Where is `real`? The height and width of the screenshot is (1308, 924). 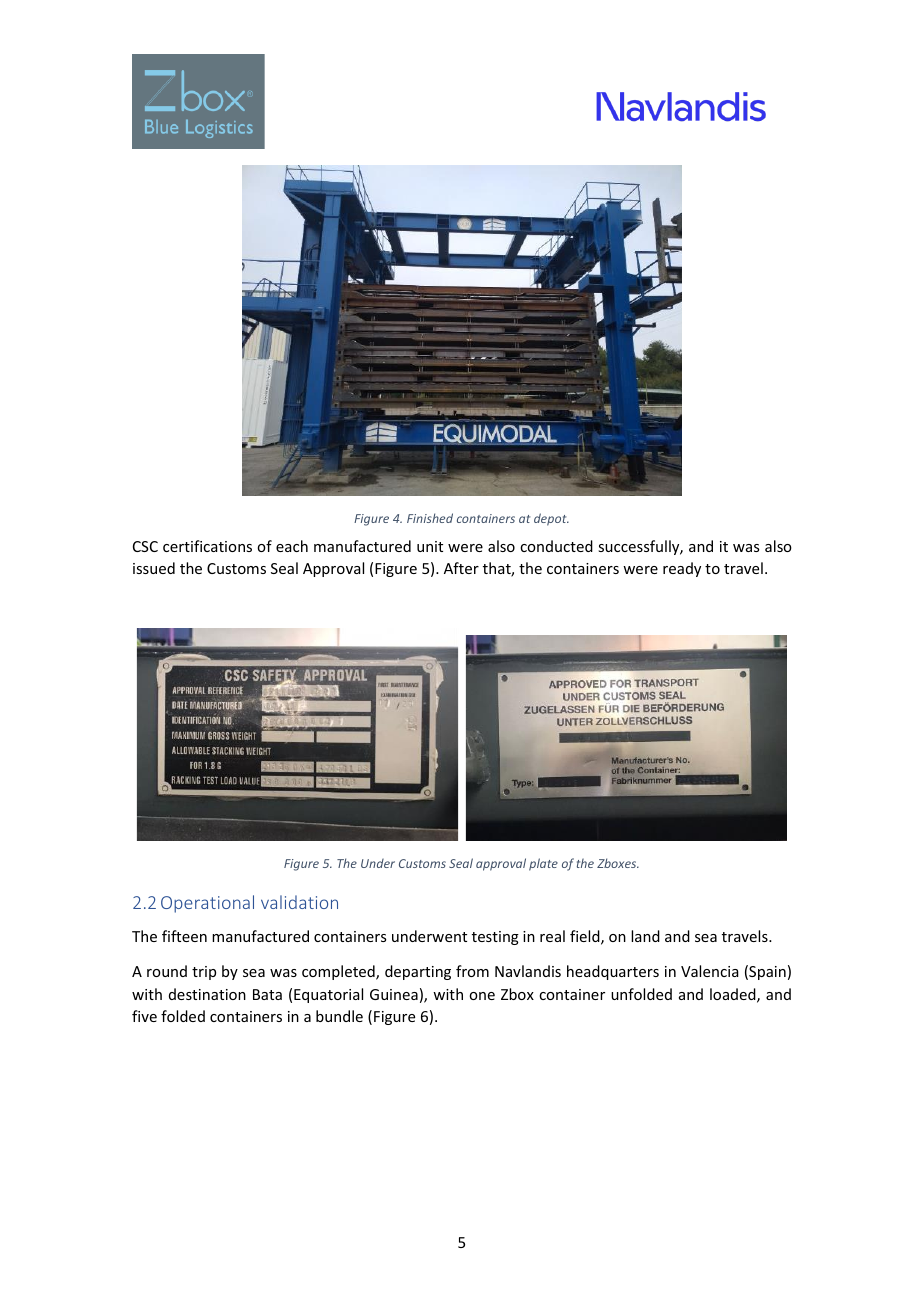 real is located at coordinates (552, 936).
